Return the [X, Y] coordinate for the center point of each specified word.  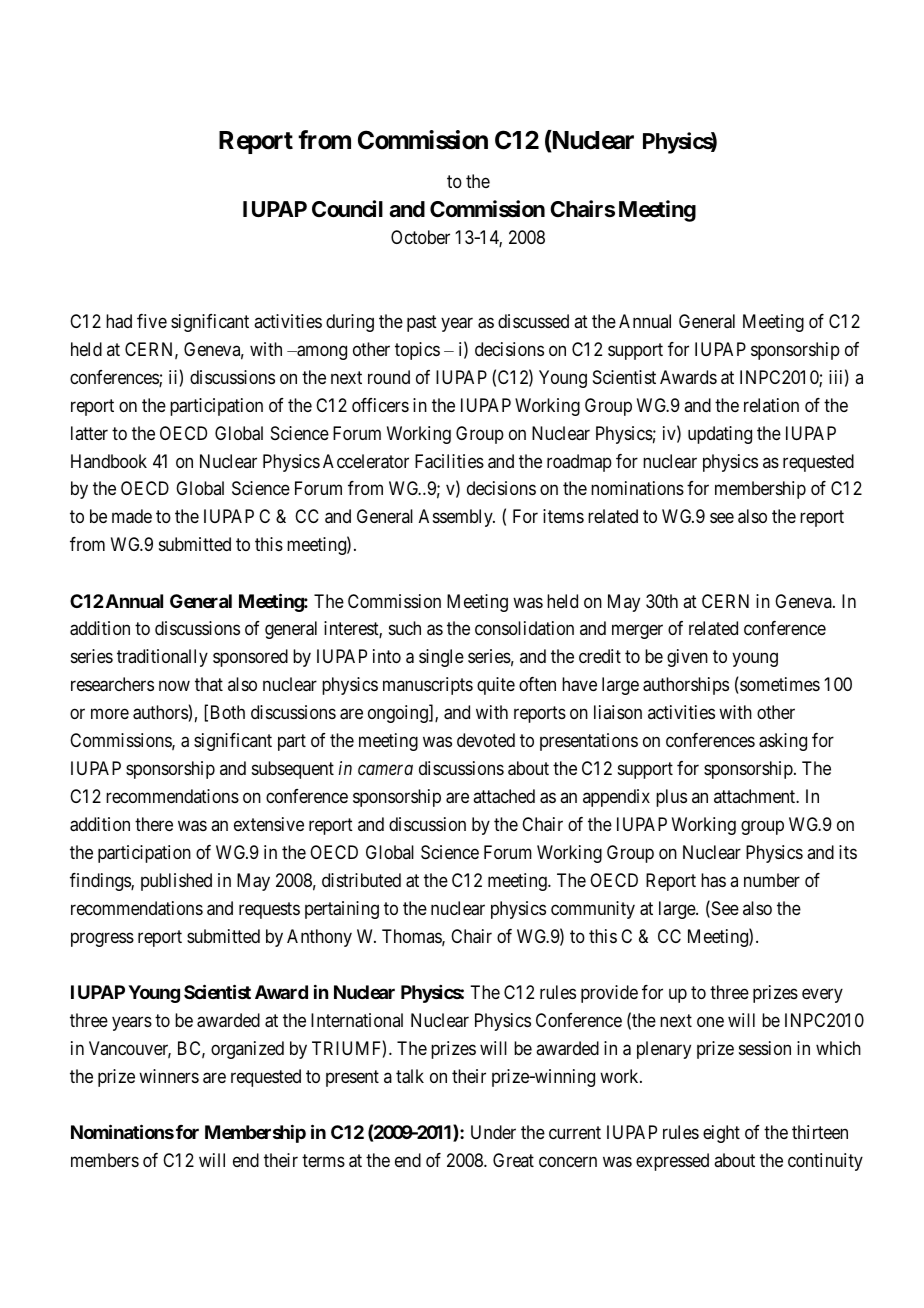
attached [504, 796]
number [772, 880]
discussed [533, 321]
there [154, 824]
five [152, 321]
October [420, 237]
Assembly [457, 518]
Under [493, 1132]
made [132, 516]
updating [720, 435]
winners [169, 1076]
